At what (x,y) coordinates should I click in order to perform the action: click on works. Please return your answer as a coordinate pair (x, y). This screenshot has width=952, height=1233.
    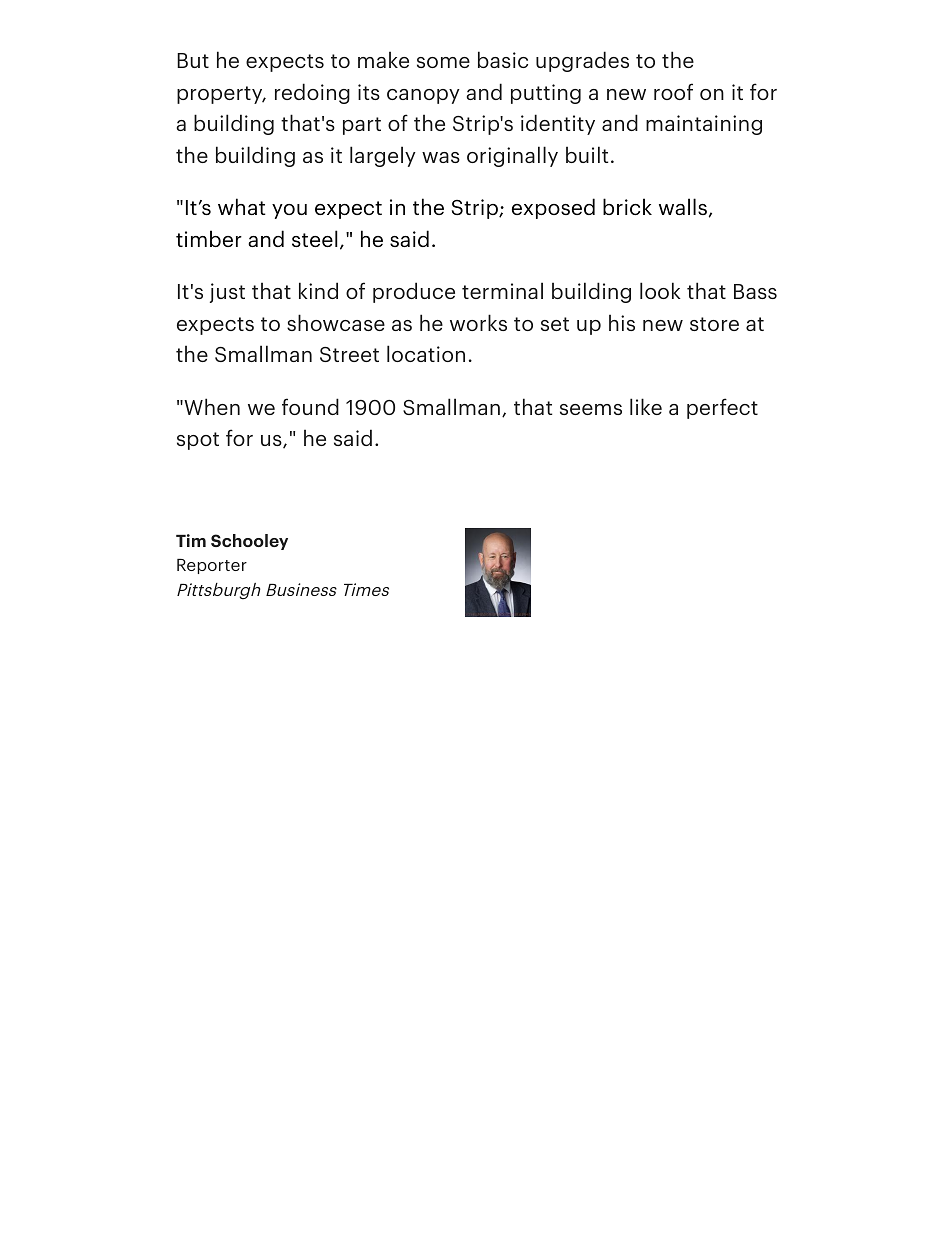
    Looking at the image, I should click on (478, 322).
